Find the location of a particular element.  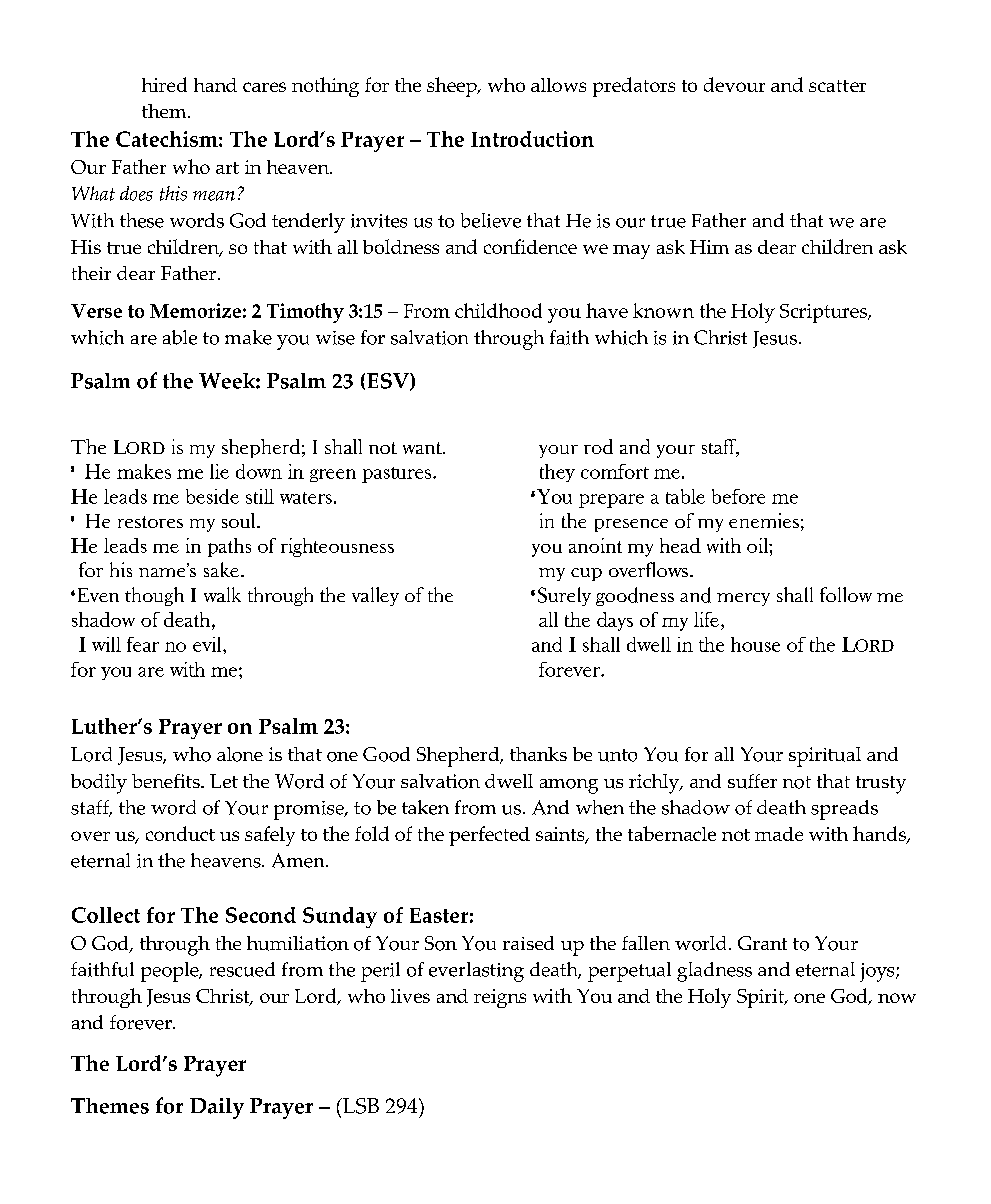

want is located at coordinates (423, 448).
